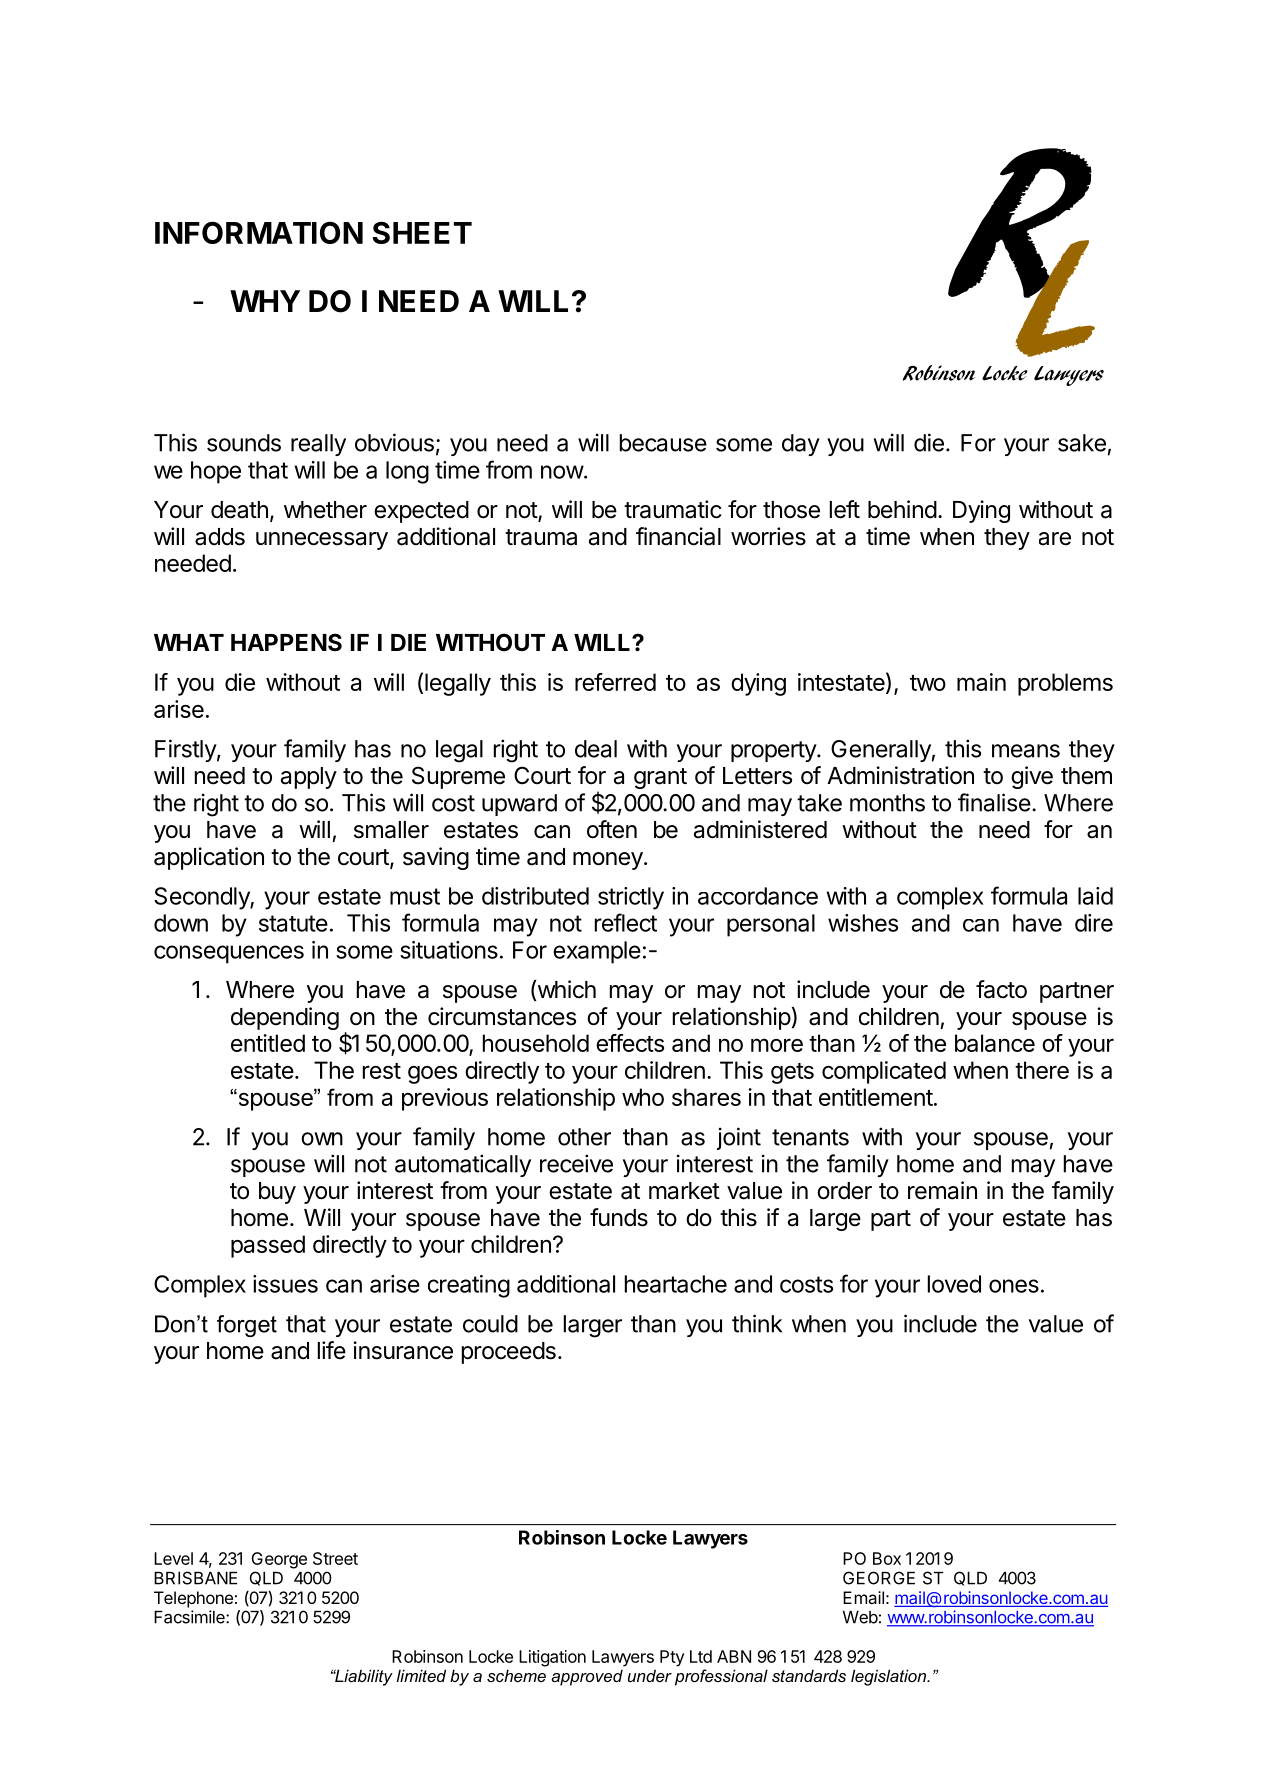  What do you see at coordinates (663, 443) in the page?
I see `because` at bounding box center [663, 443].
